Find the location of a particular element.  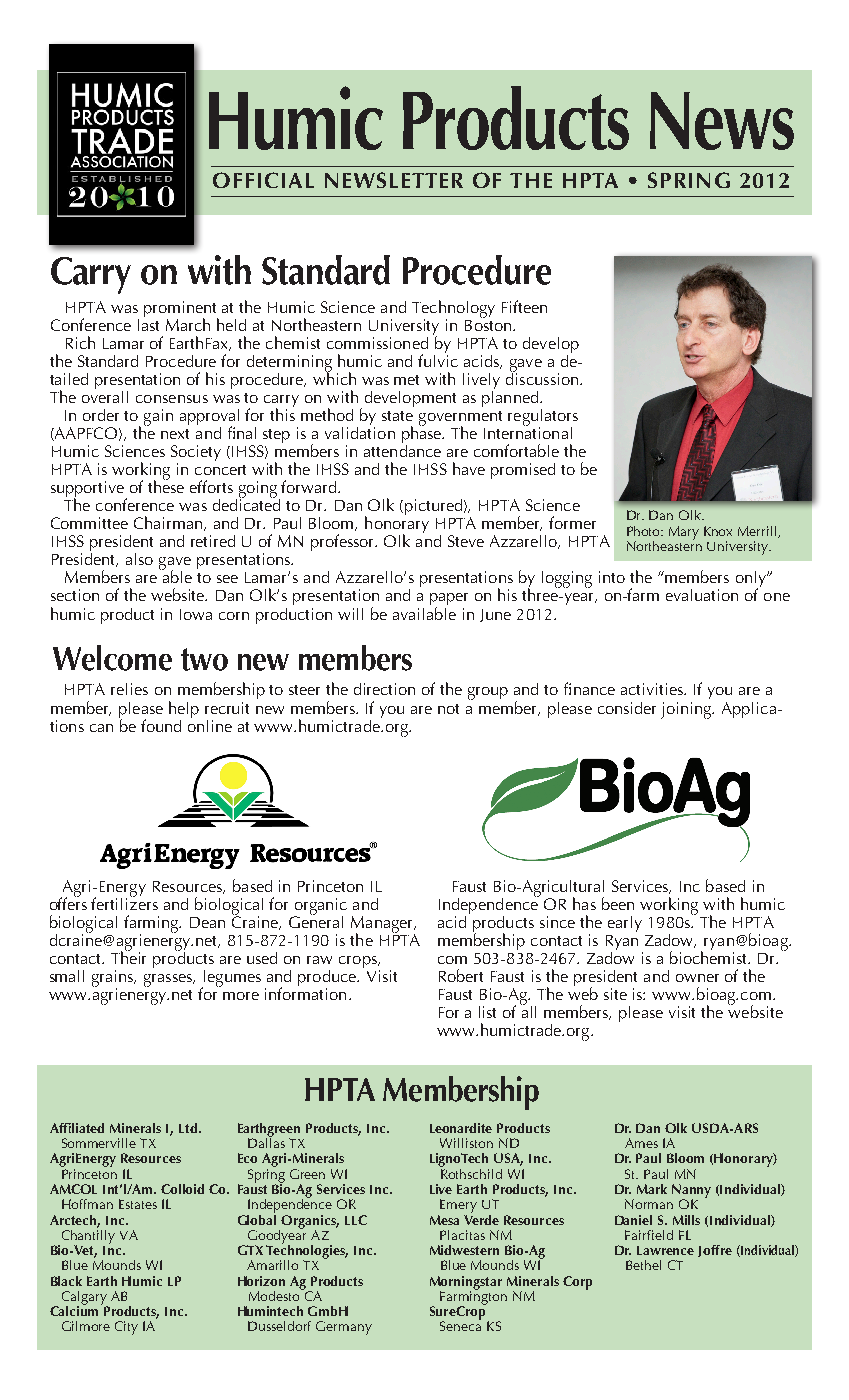

Technology is located at coordinates (453, 310).
